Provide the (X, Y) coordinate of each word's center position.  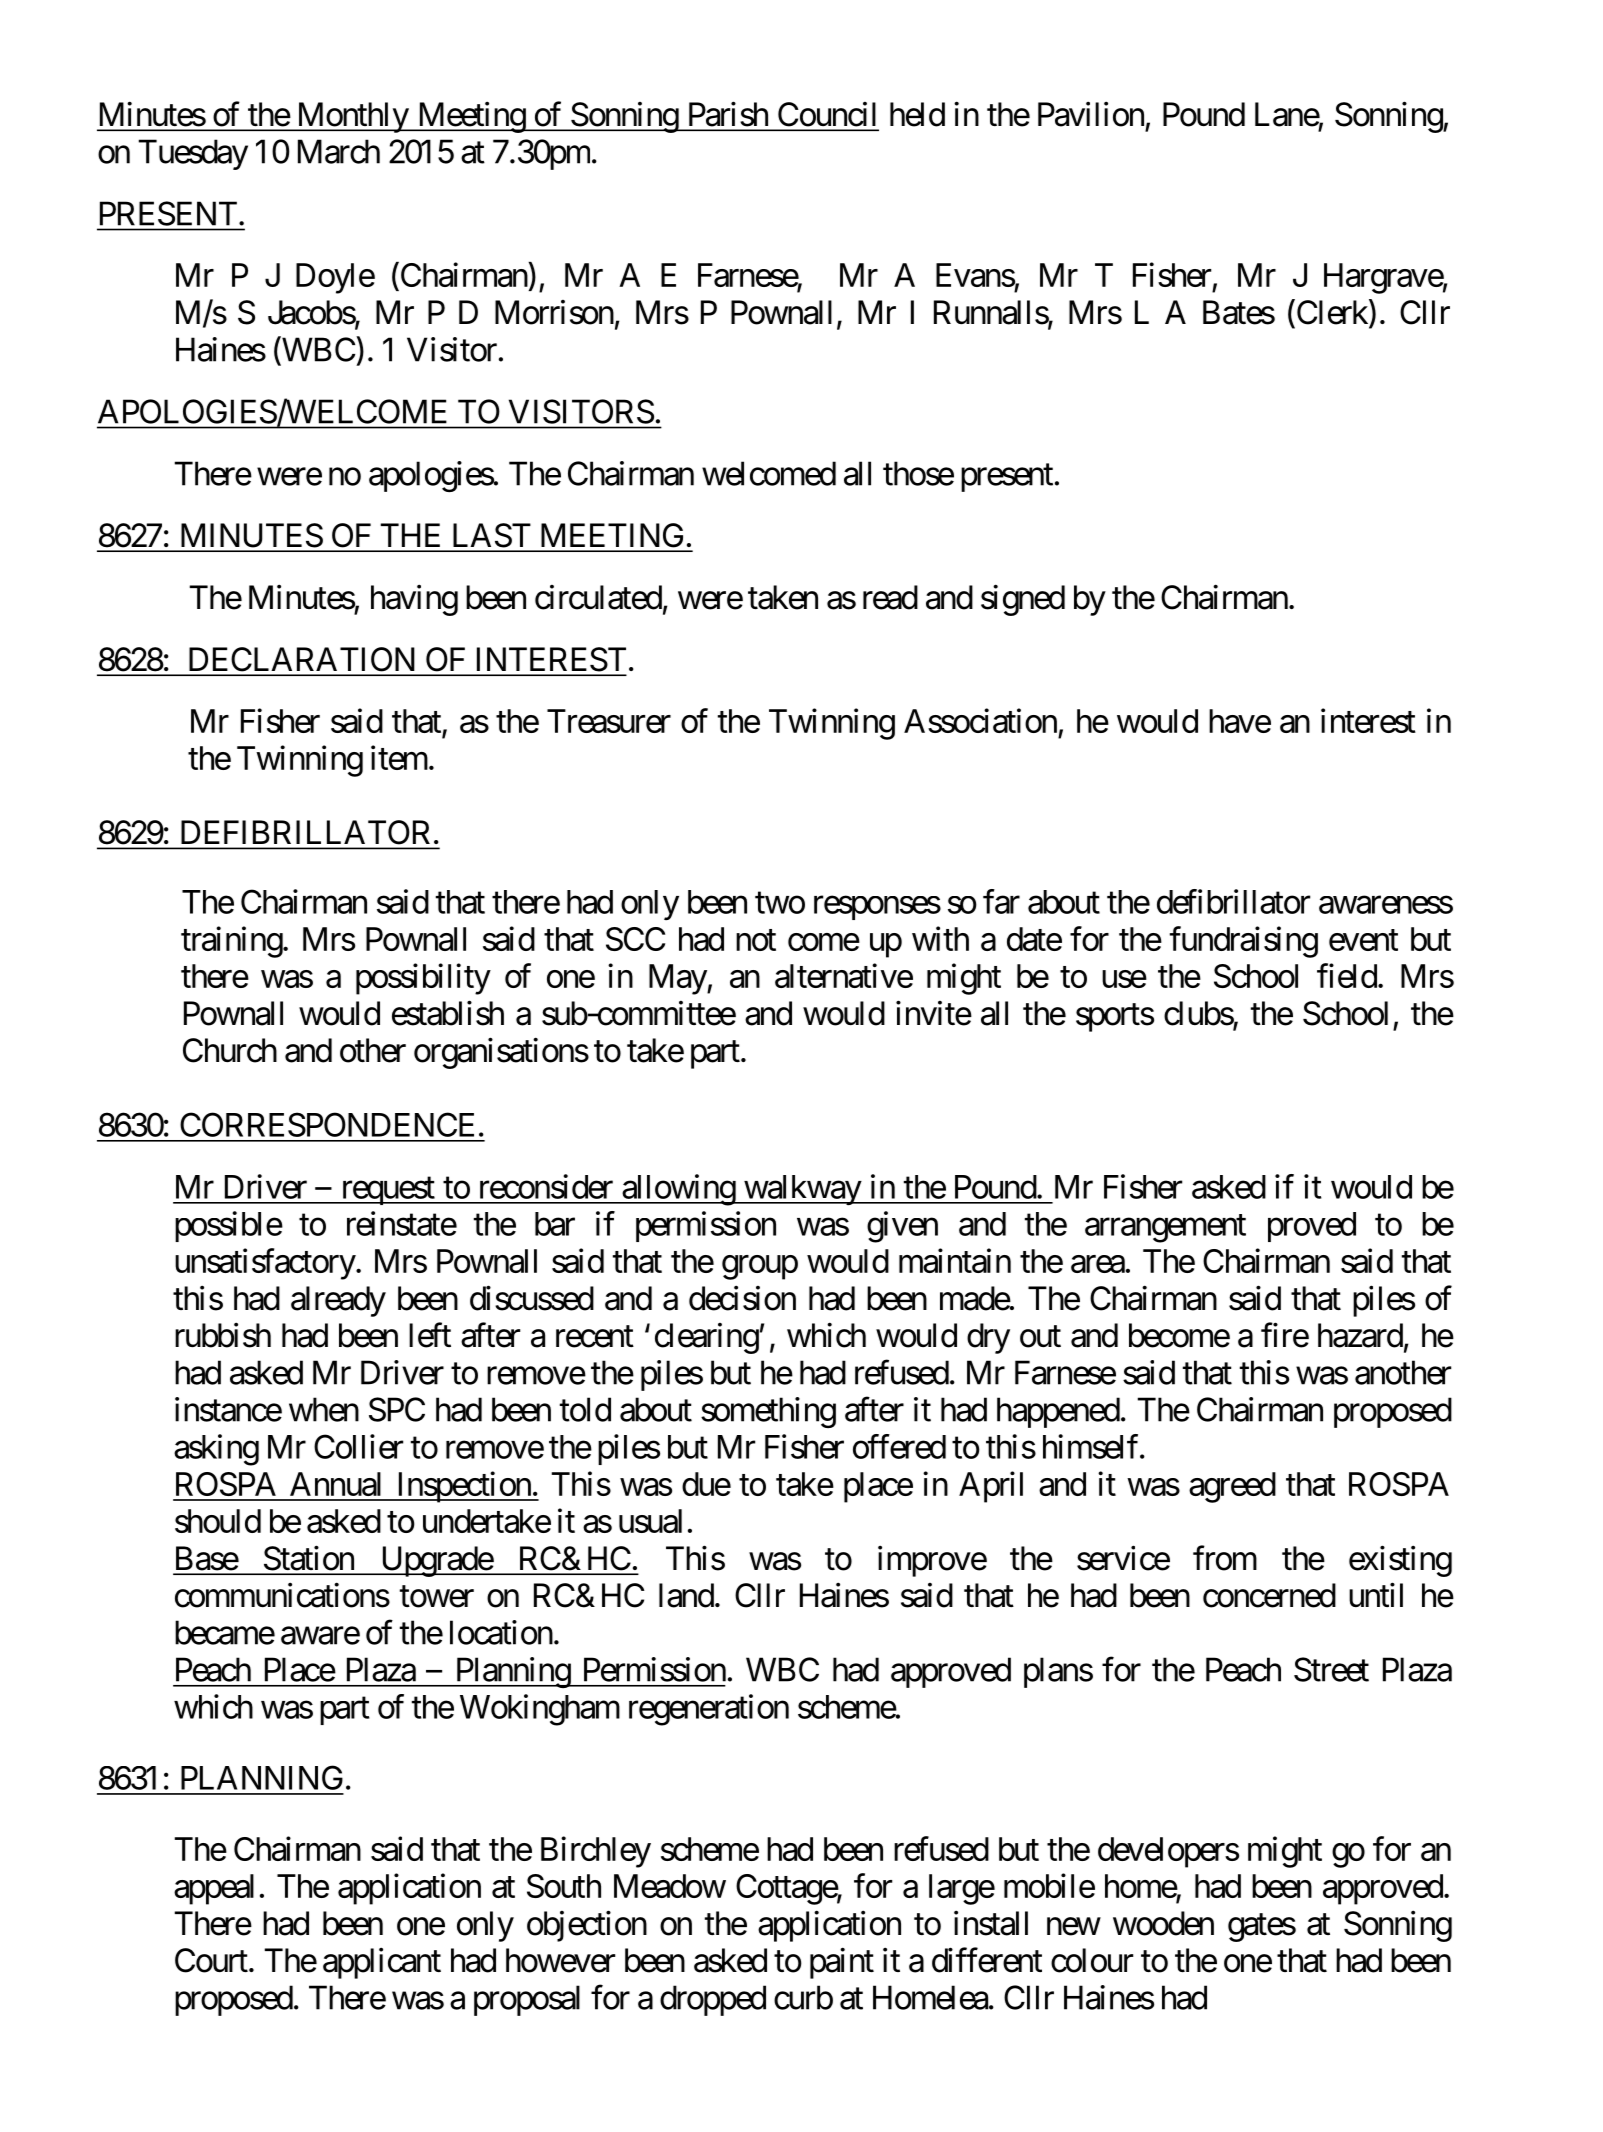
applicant (382, 1963)
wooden (1163, 1923)
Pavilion (1091, 114)
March (339, 151)
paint (842, 1963)
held (917, 114)
